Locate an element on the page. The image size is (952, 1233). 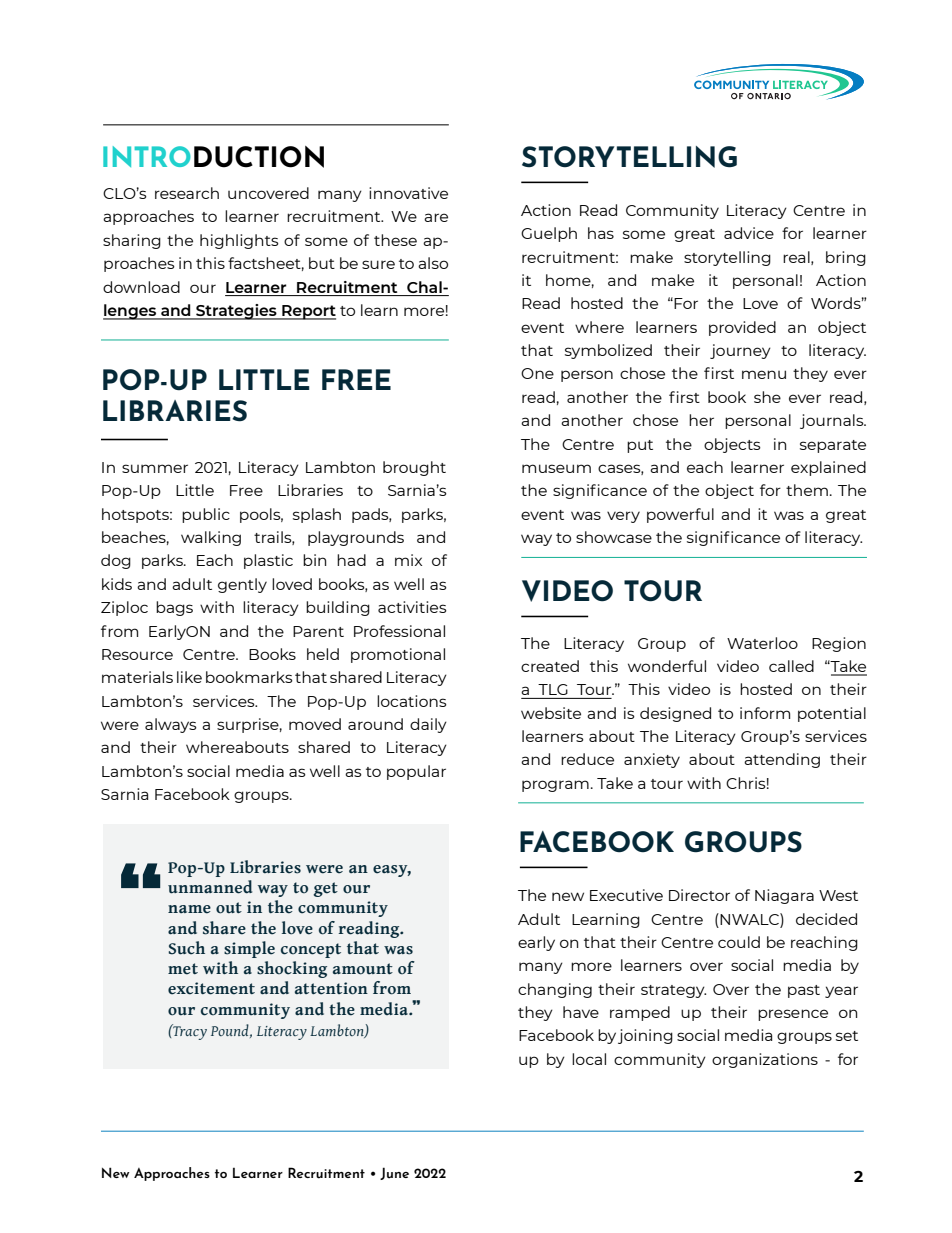
Tracy is located at coordinates (189, 1032).
